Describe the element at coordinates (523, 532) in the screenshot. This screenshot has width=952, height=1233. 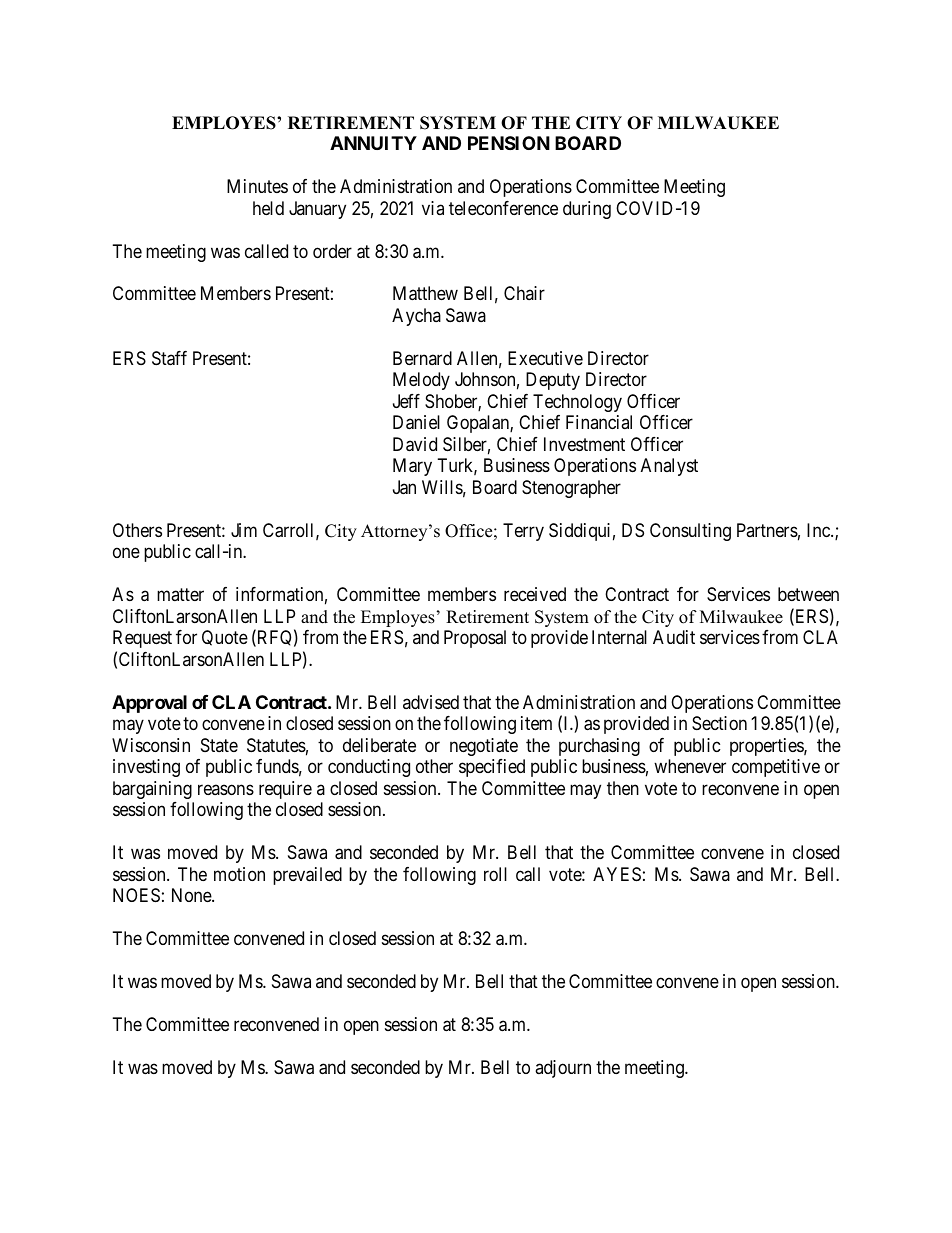
I see `Terry` at that location.
